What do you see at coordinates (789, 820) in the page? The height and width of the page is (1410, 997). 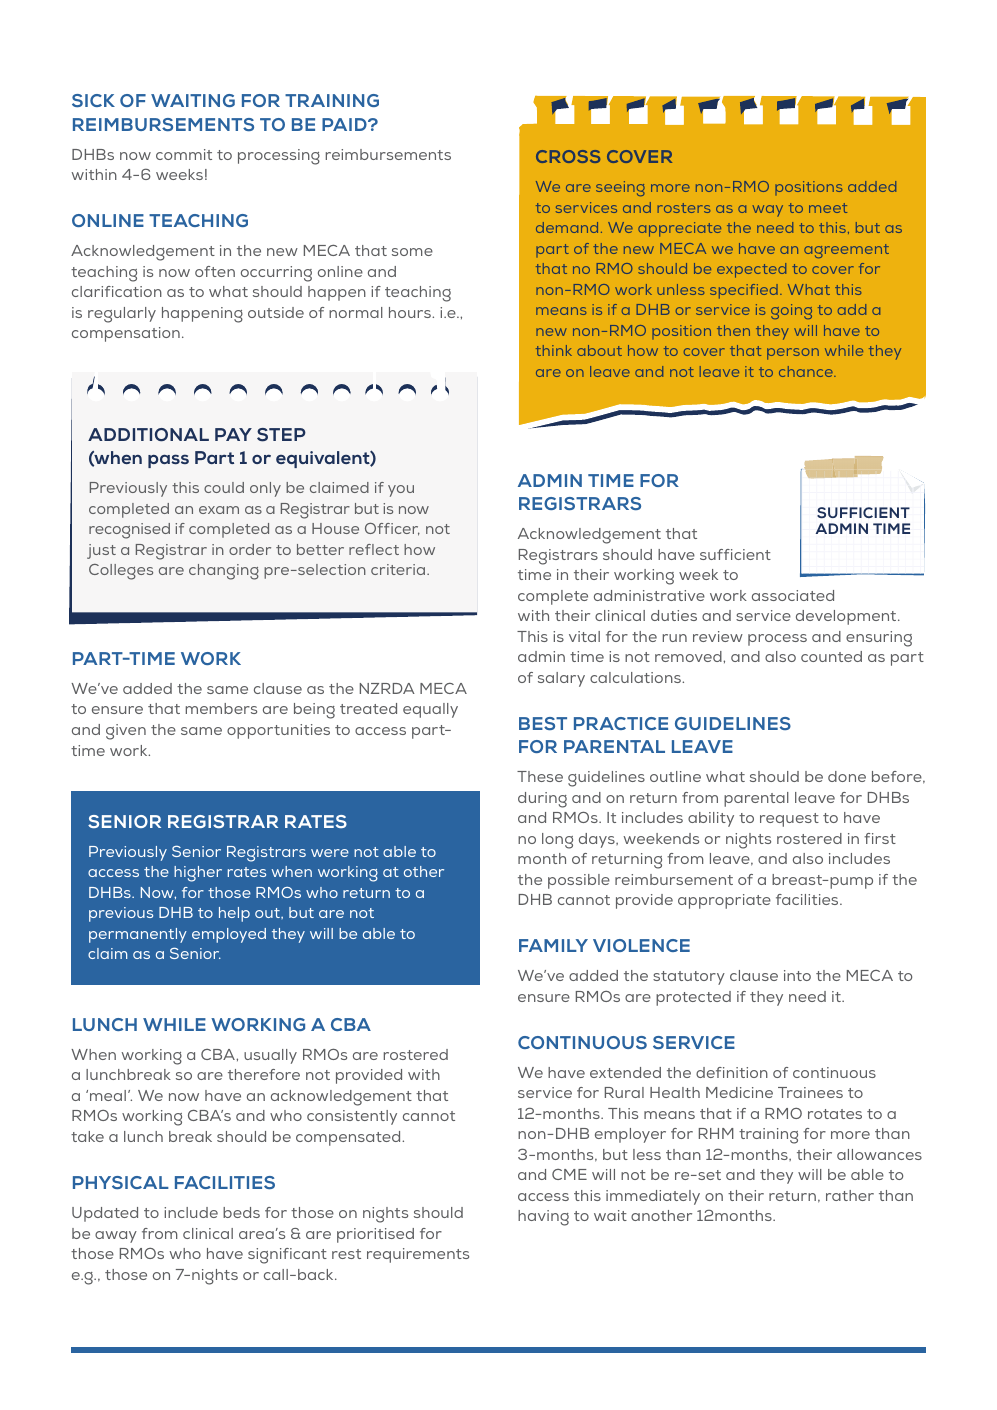 I see `request` at bounding box center [789, 820].
